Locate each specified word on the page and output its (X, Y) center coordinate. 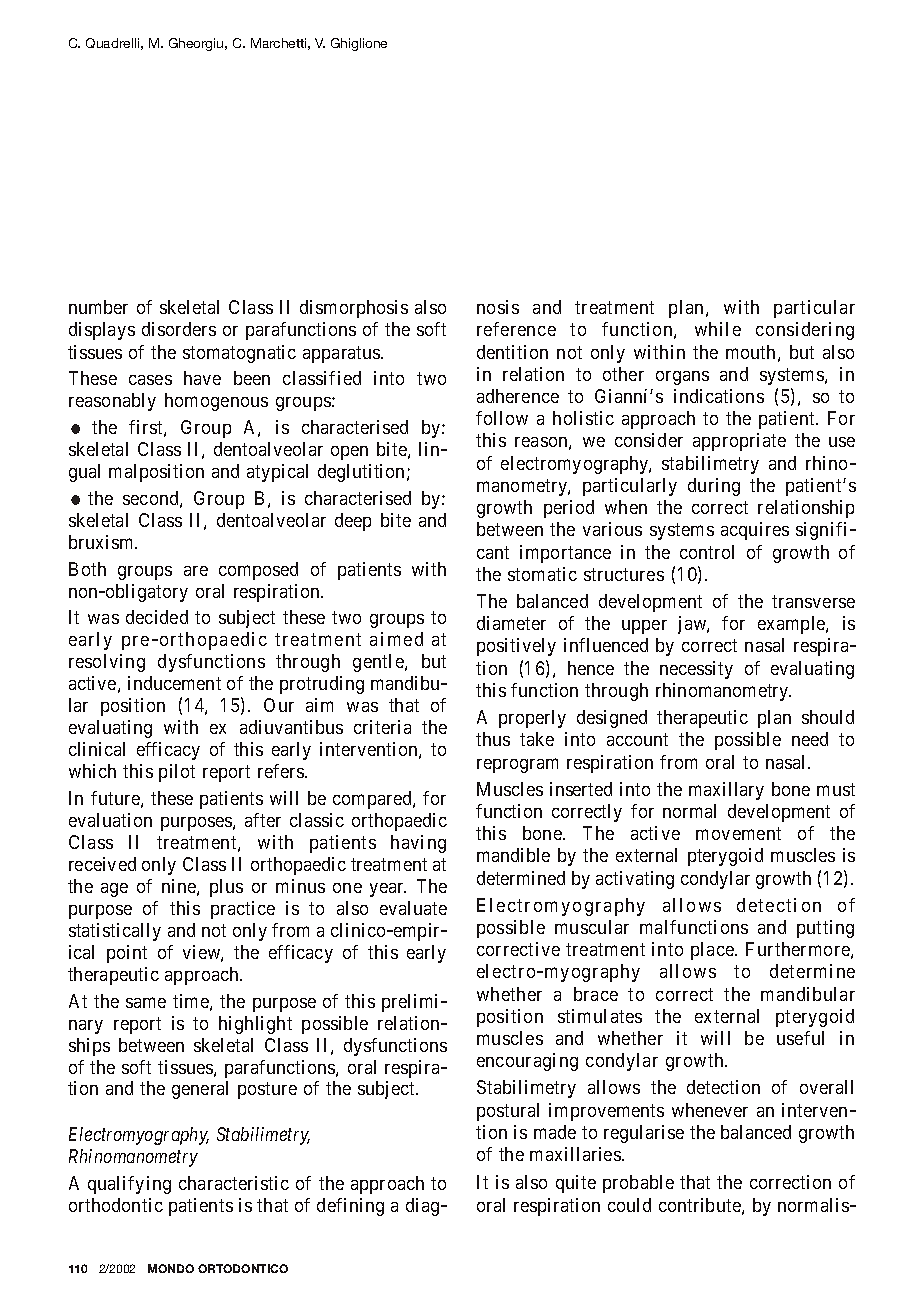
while (718, 329)
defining (350, 1207)
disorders (179, 329)
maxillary (726, 791)
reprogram (517, 765)
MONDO (171, 1268)
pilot (177, 773)
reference (516, 329)
